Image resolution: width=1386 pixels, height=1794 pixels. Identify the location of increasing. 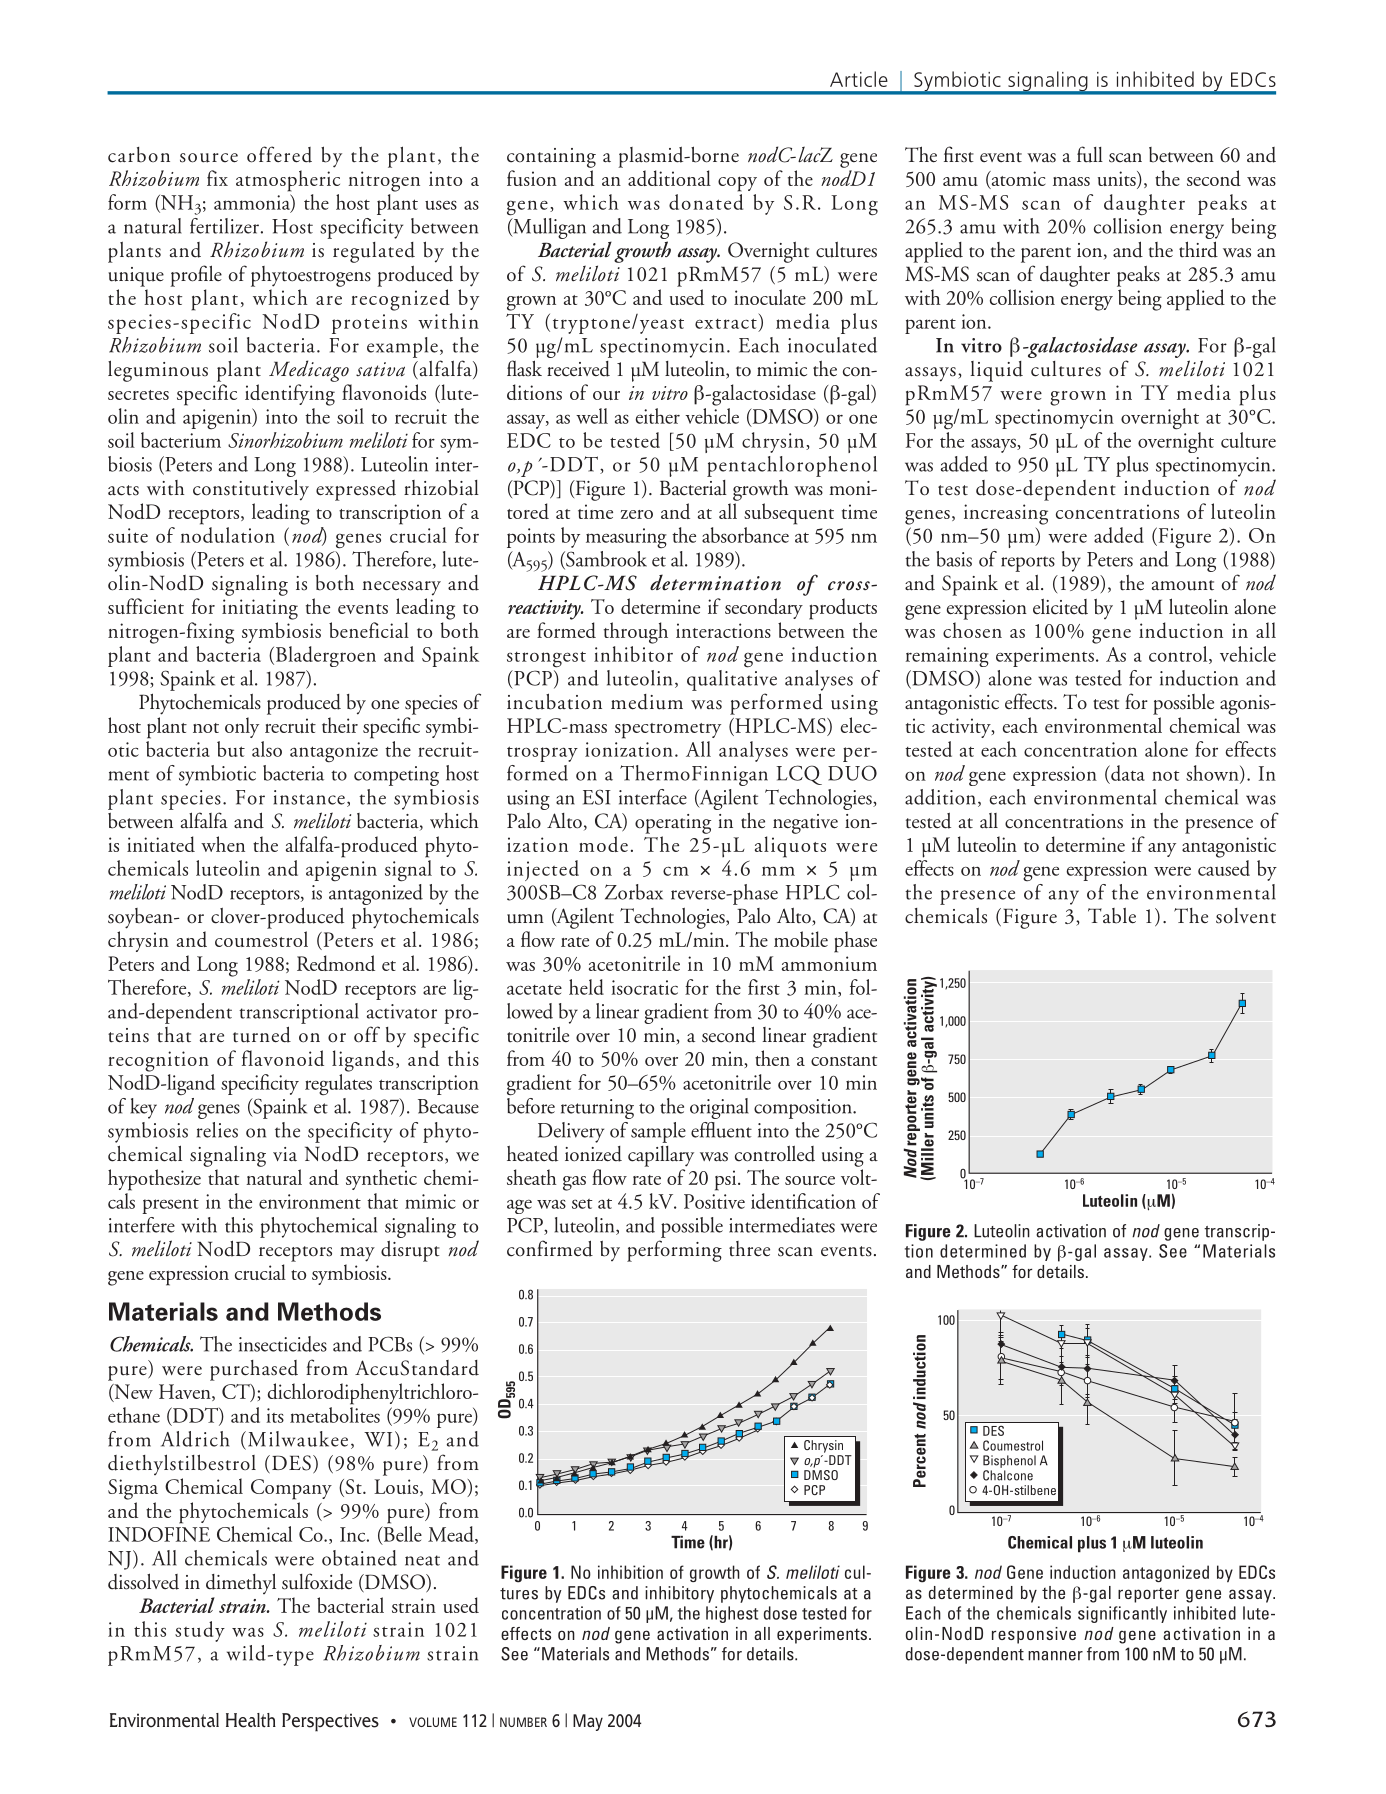
(1006, 514).
